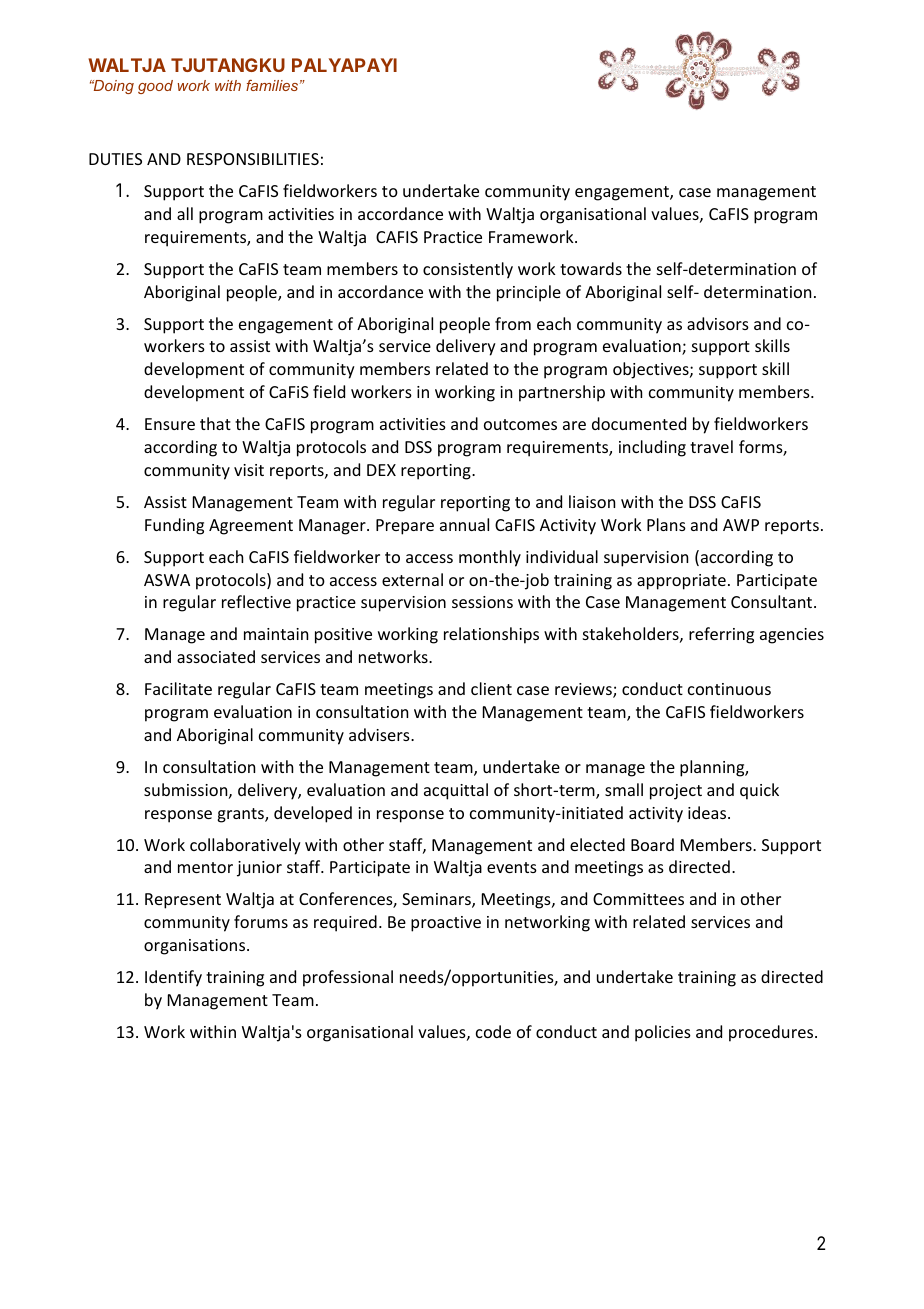 The width and height of the screenshot is (924, 1309). Describe the element at coordinates (215, 423) in the screenshot. I see `that` at that location.
